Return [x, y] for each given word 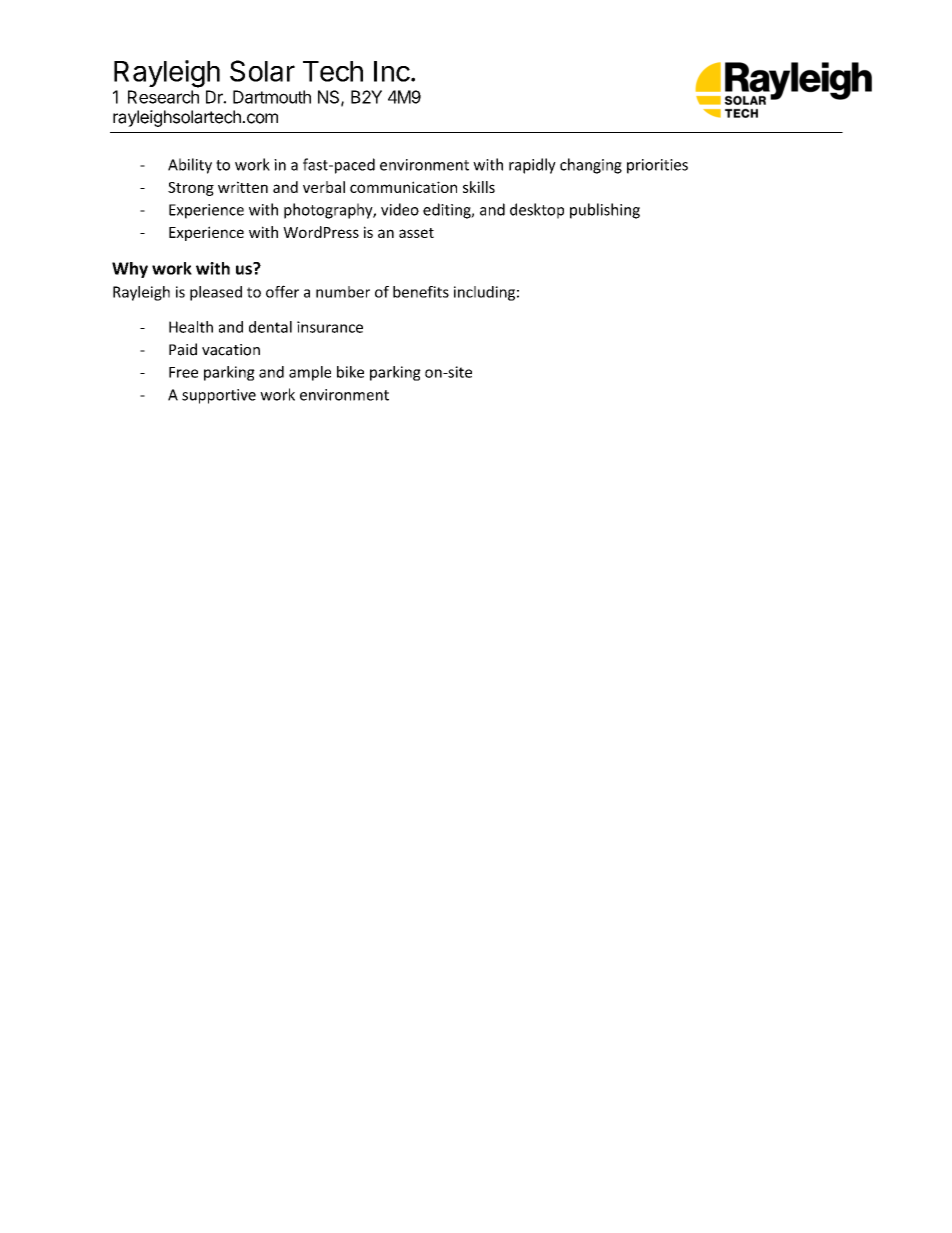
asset [416, 233]
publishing [605, 211]
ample [310, 373]
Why [130, 270]
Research [163, 97]
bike [350, 372]
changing [591, 166]
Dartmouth [272, 97]
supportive [219, 396]
